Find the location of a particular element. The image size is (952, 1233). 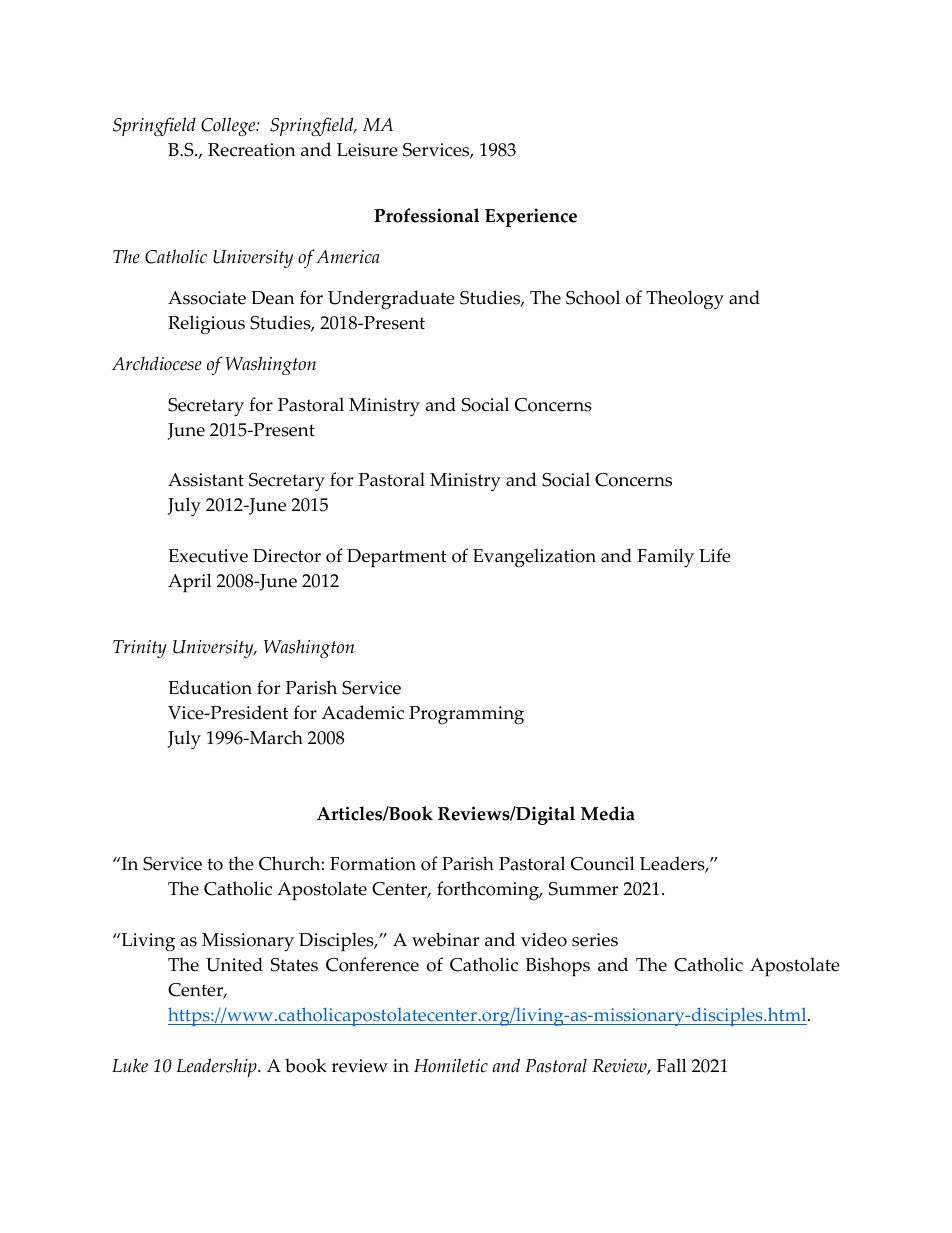

Luke is located at coordinates (130, 1065).
